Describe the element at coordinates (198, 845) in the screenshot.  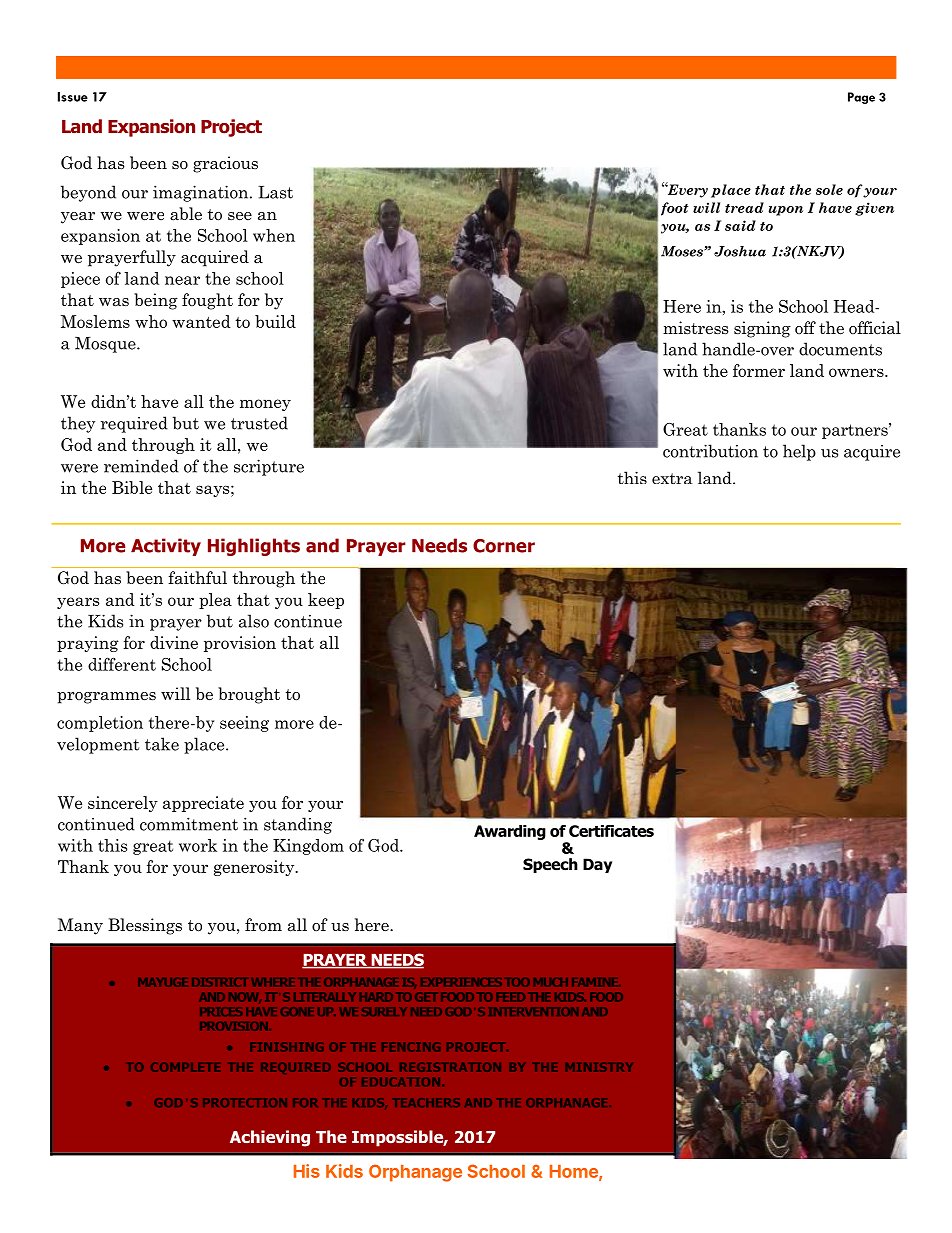
I see `work` at that location.
